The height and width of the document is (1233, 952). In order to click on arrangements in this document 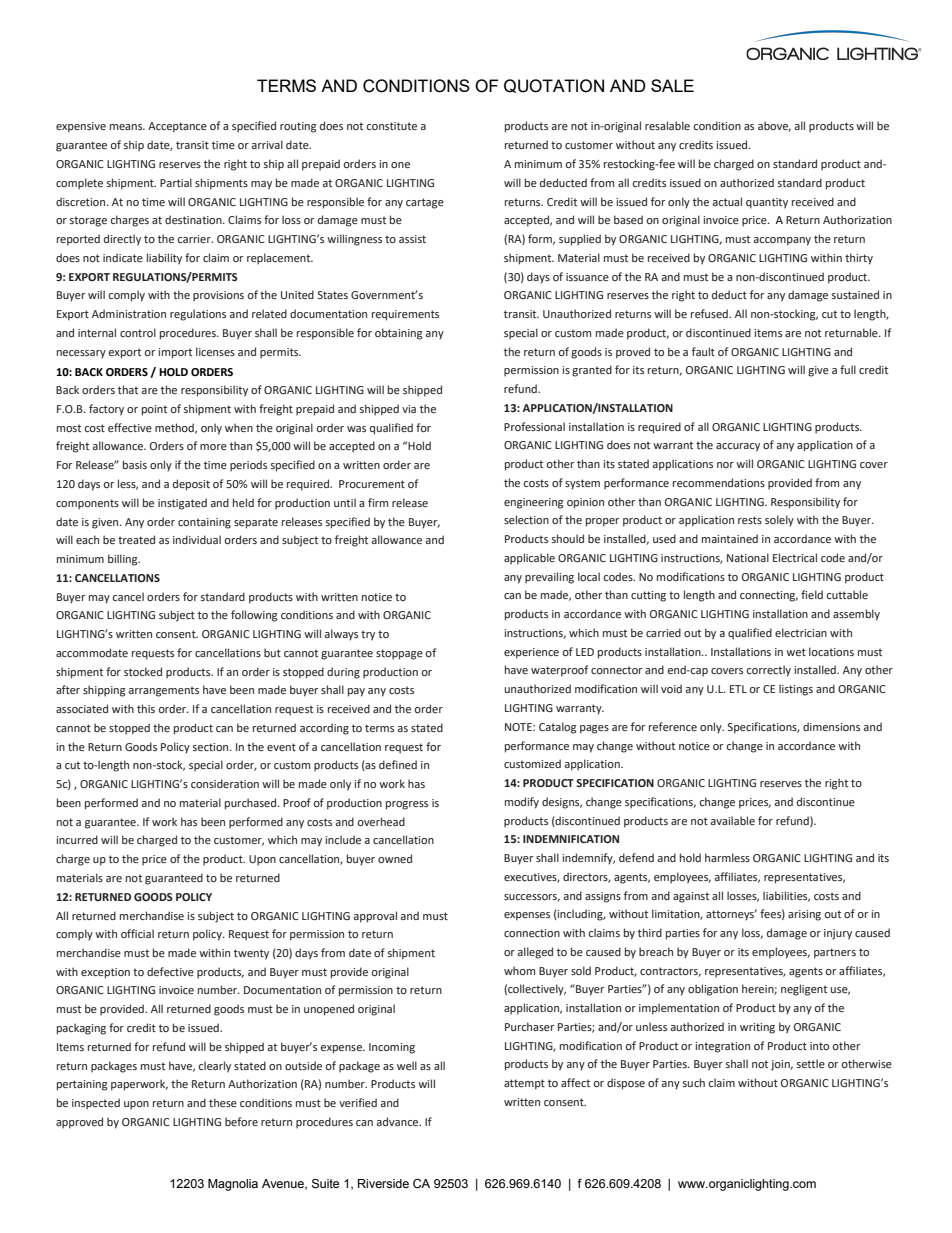, I will do `click(164, 691)`.
